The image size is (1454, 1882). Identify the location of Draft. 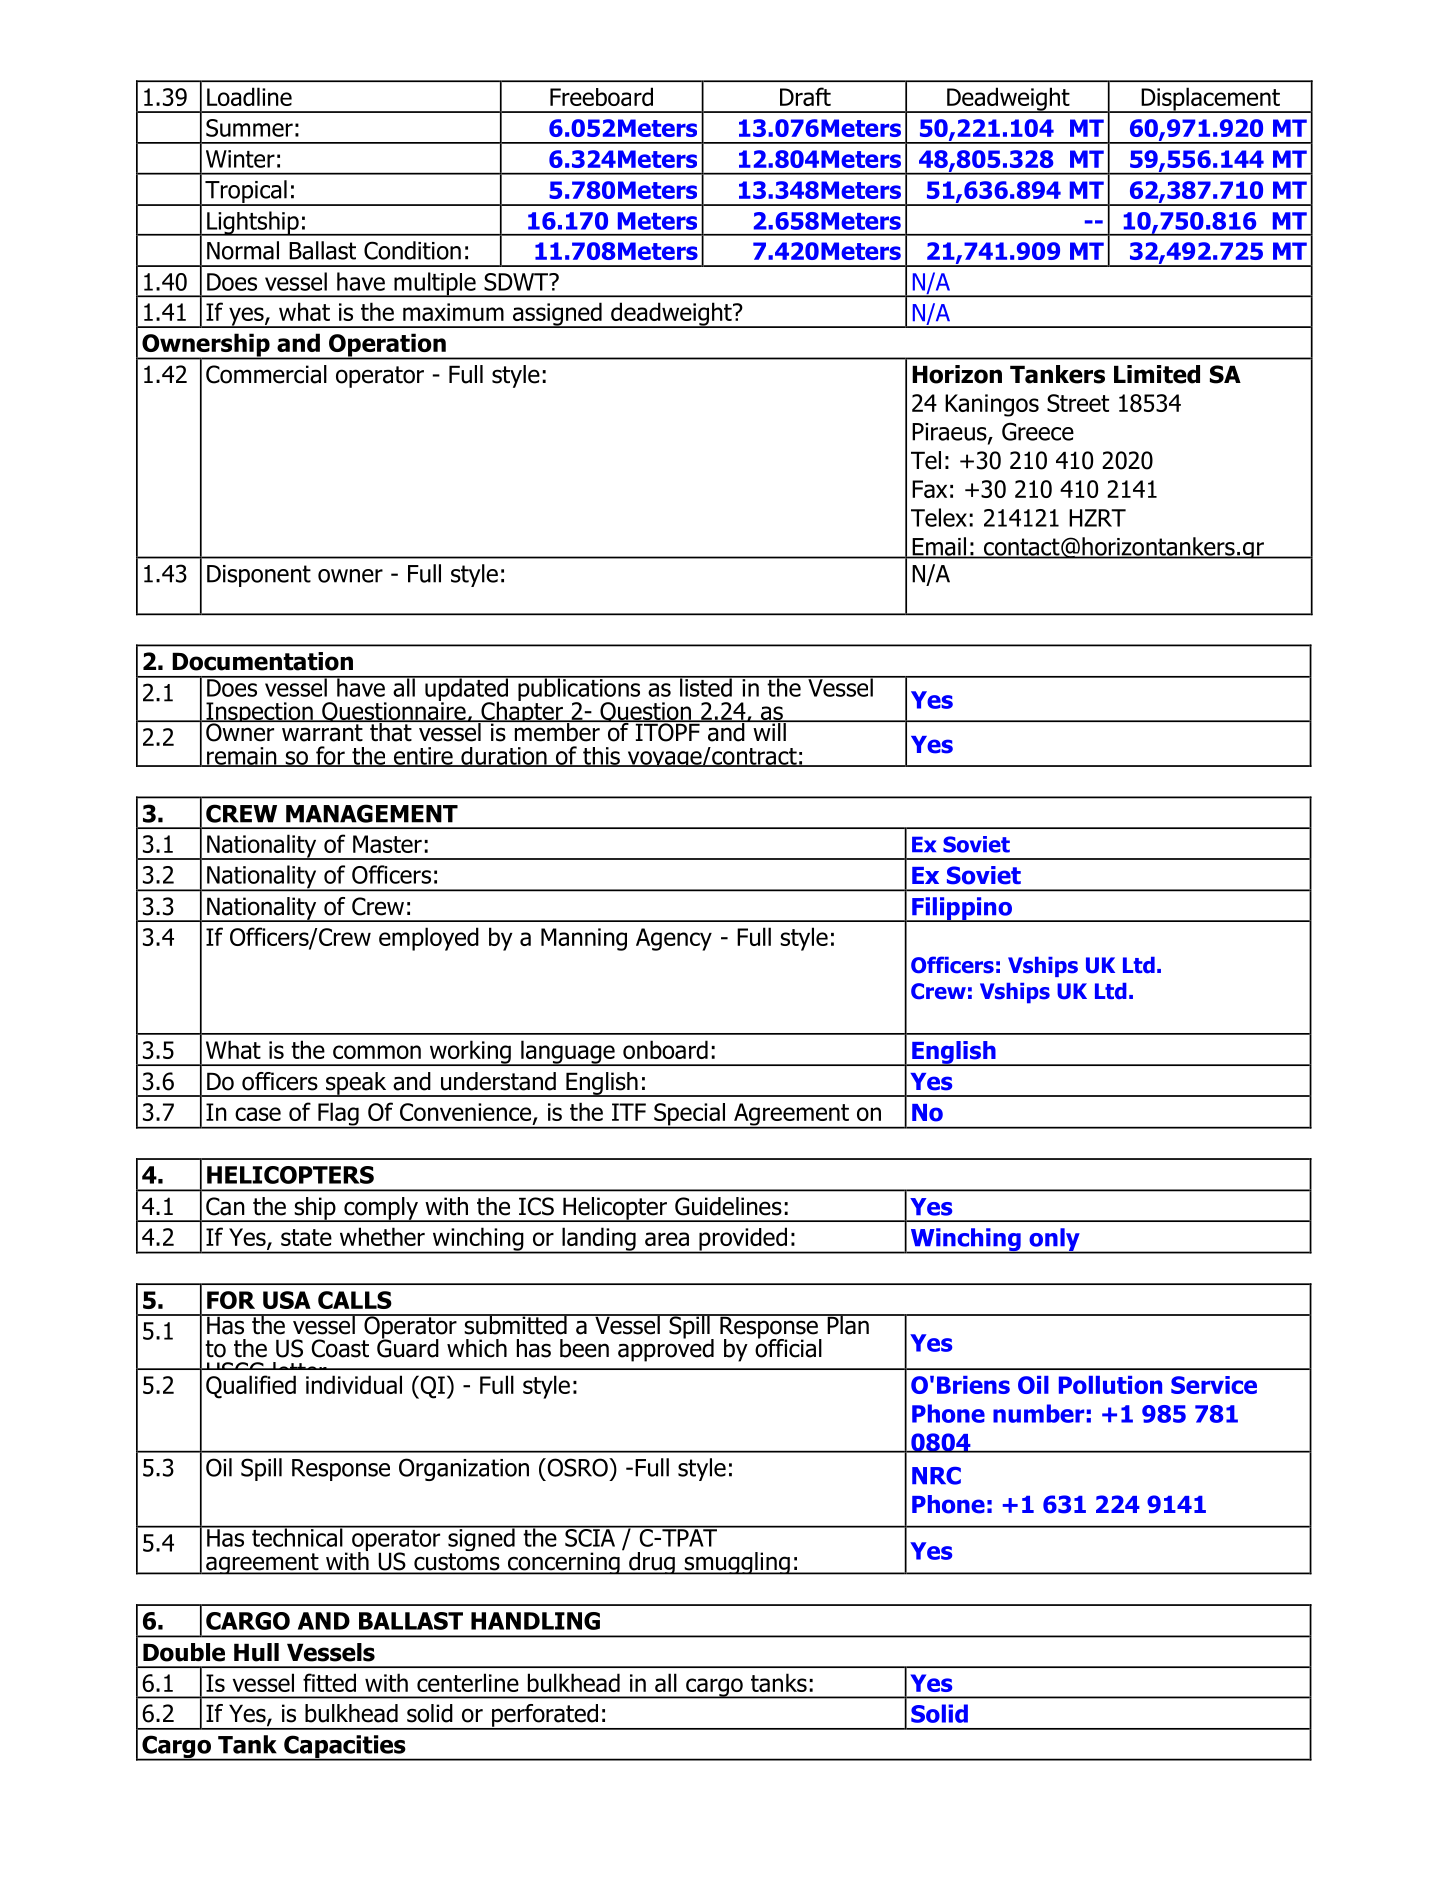
(805, 96).
